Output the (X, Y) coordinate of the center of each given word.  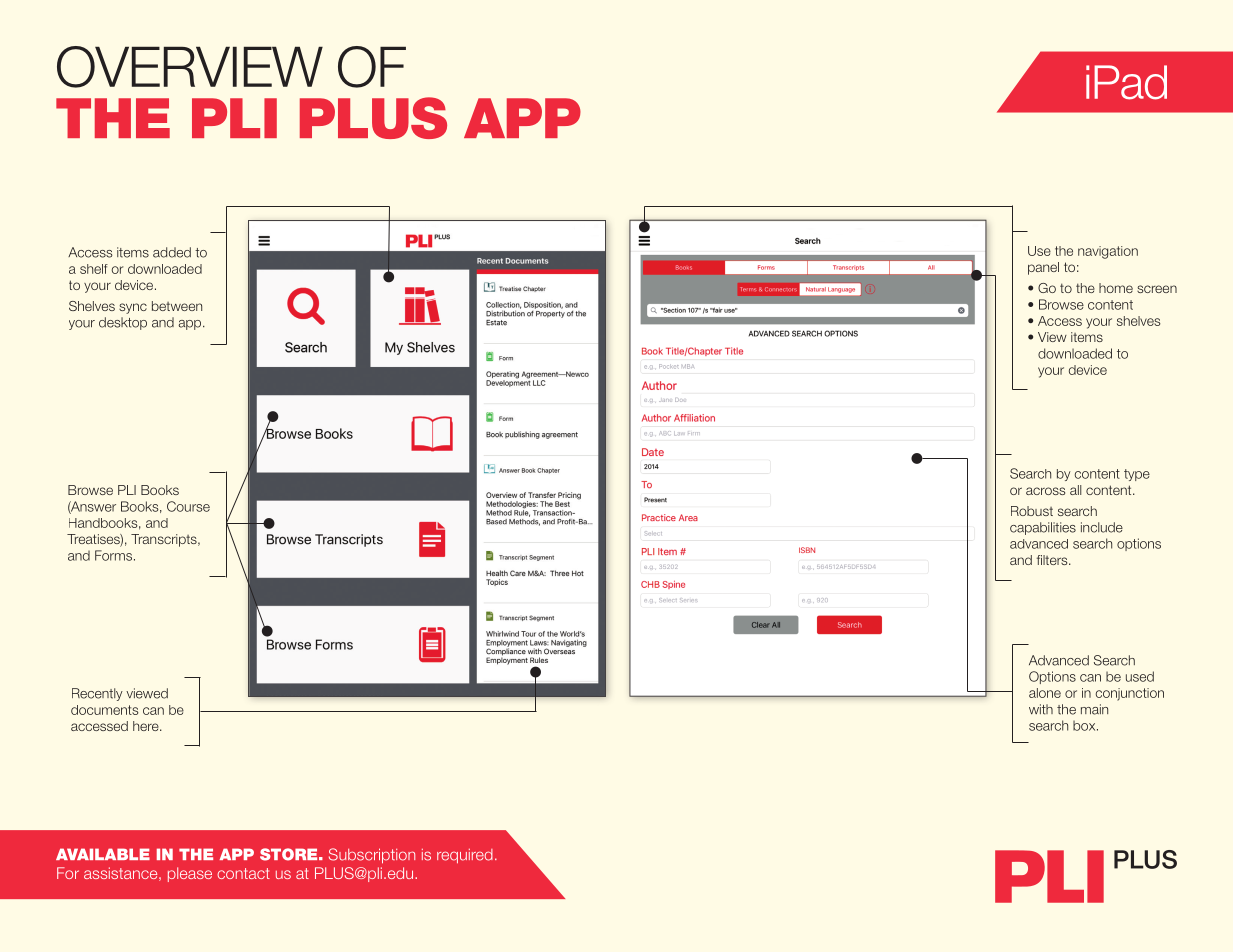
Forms (113, 555)
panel (1043, 268)
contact (243, 873)
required (465, 856)
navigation (1108, 252)
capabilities (1043, 528)
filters (1053, 560)
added (172, 252)
